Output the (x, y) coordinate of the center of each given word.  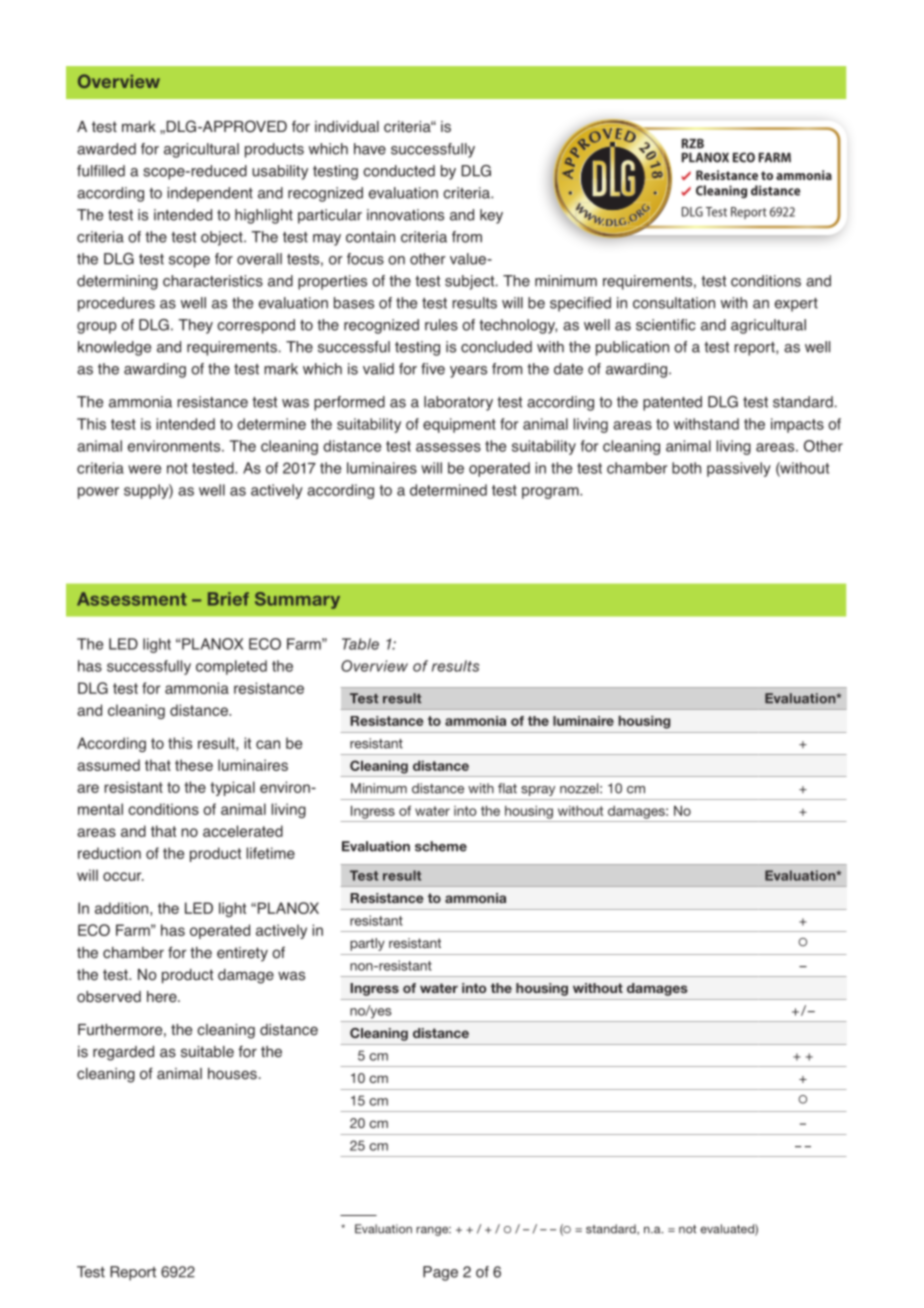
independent (210, 194)
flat (507, 788)
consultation (674, 303)
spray (538, 791)
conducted (399, 171)
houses (232, 1074)
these (194, 765)
